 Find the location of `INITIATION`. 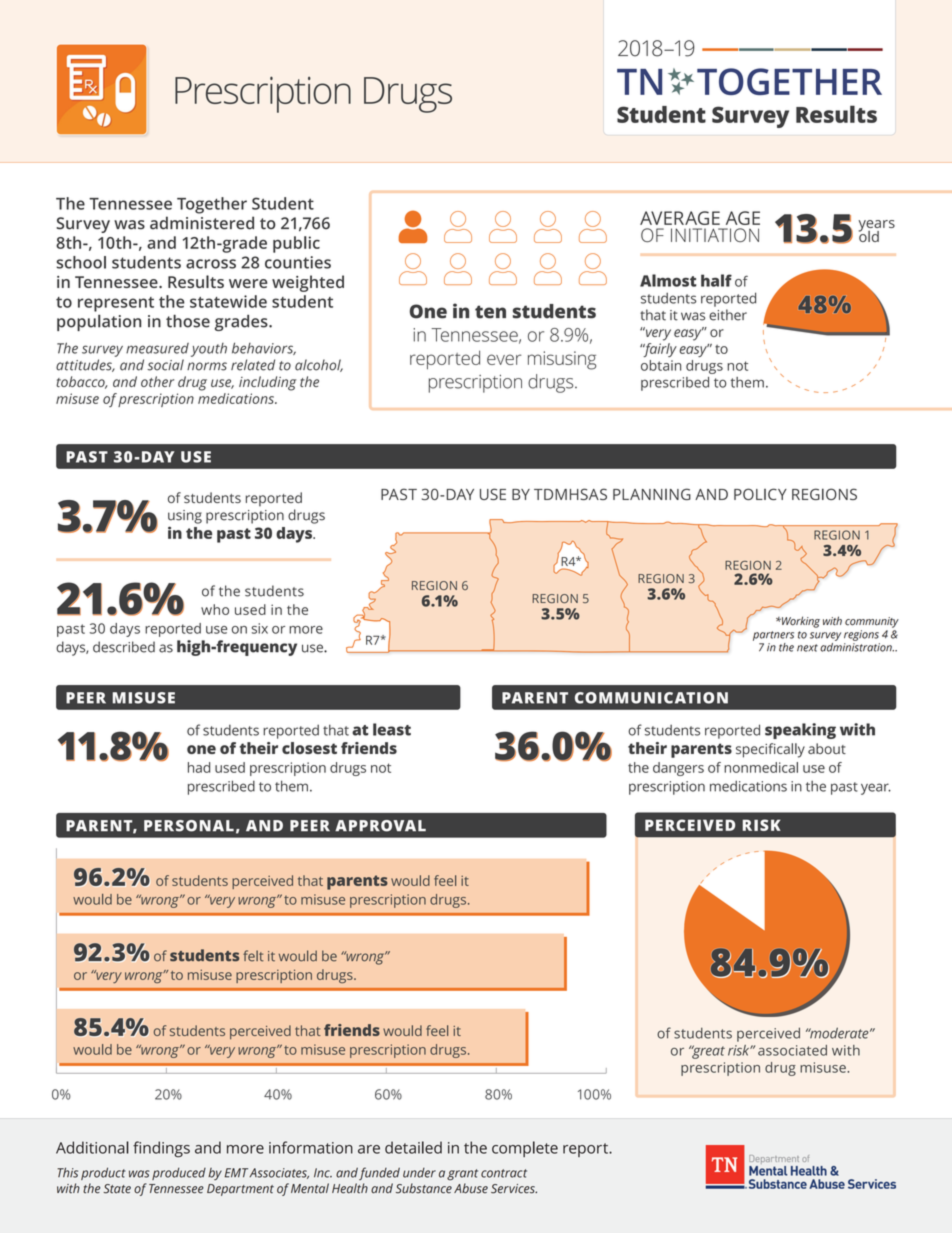

INITIATION is located at coordinates (715, 235).
